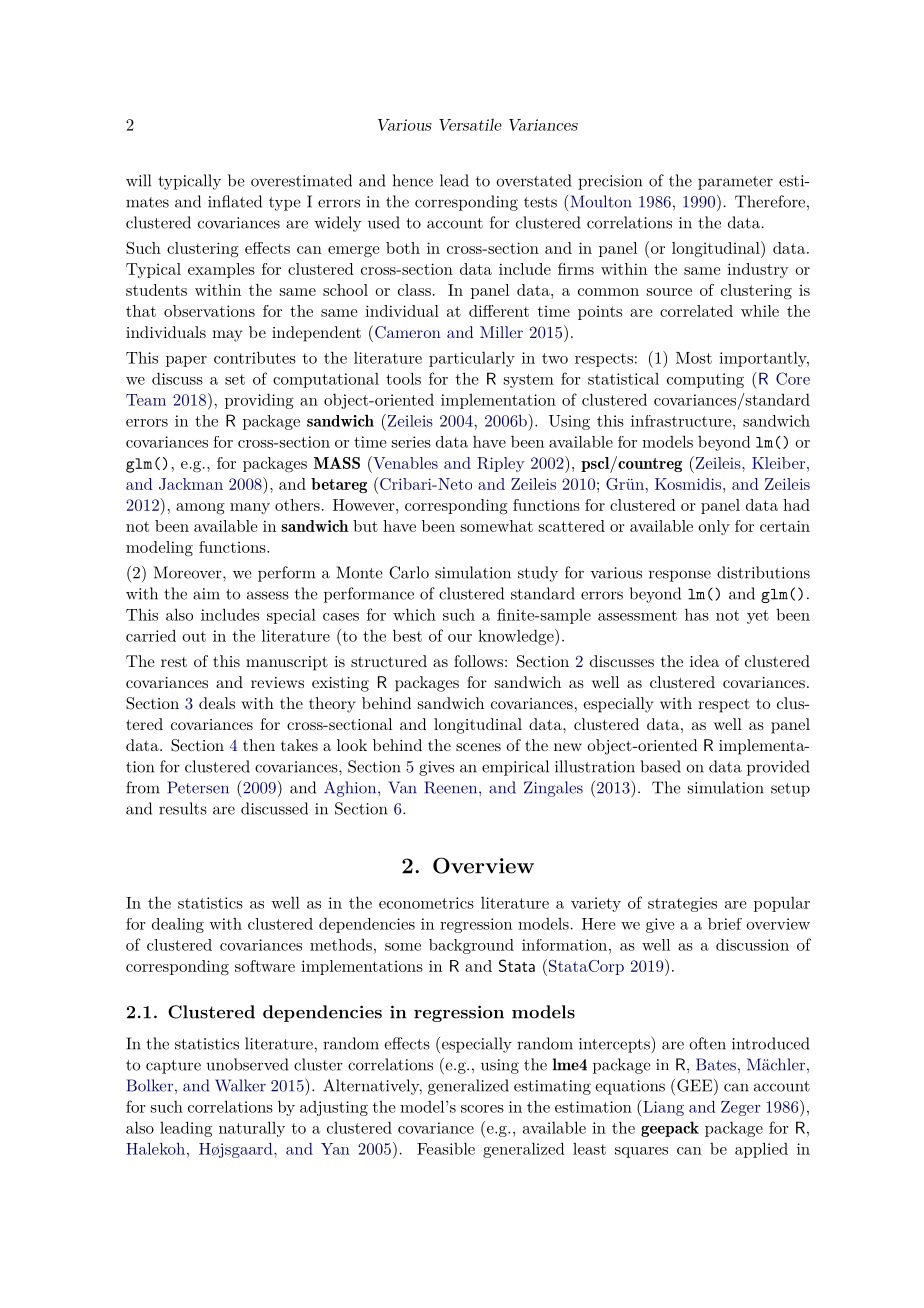 This screenshot has width=924, height=1308. What do you see at coordinates (761, 1150) in the screenshot?
I see `applied` at bounding box center [761, 1150].
